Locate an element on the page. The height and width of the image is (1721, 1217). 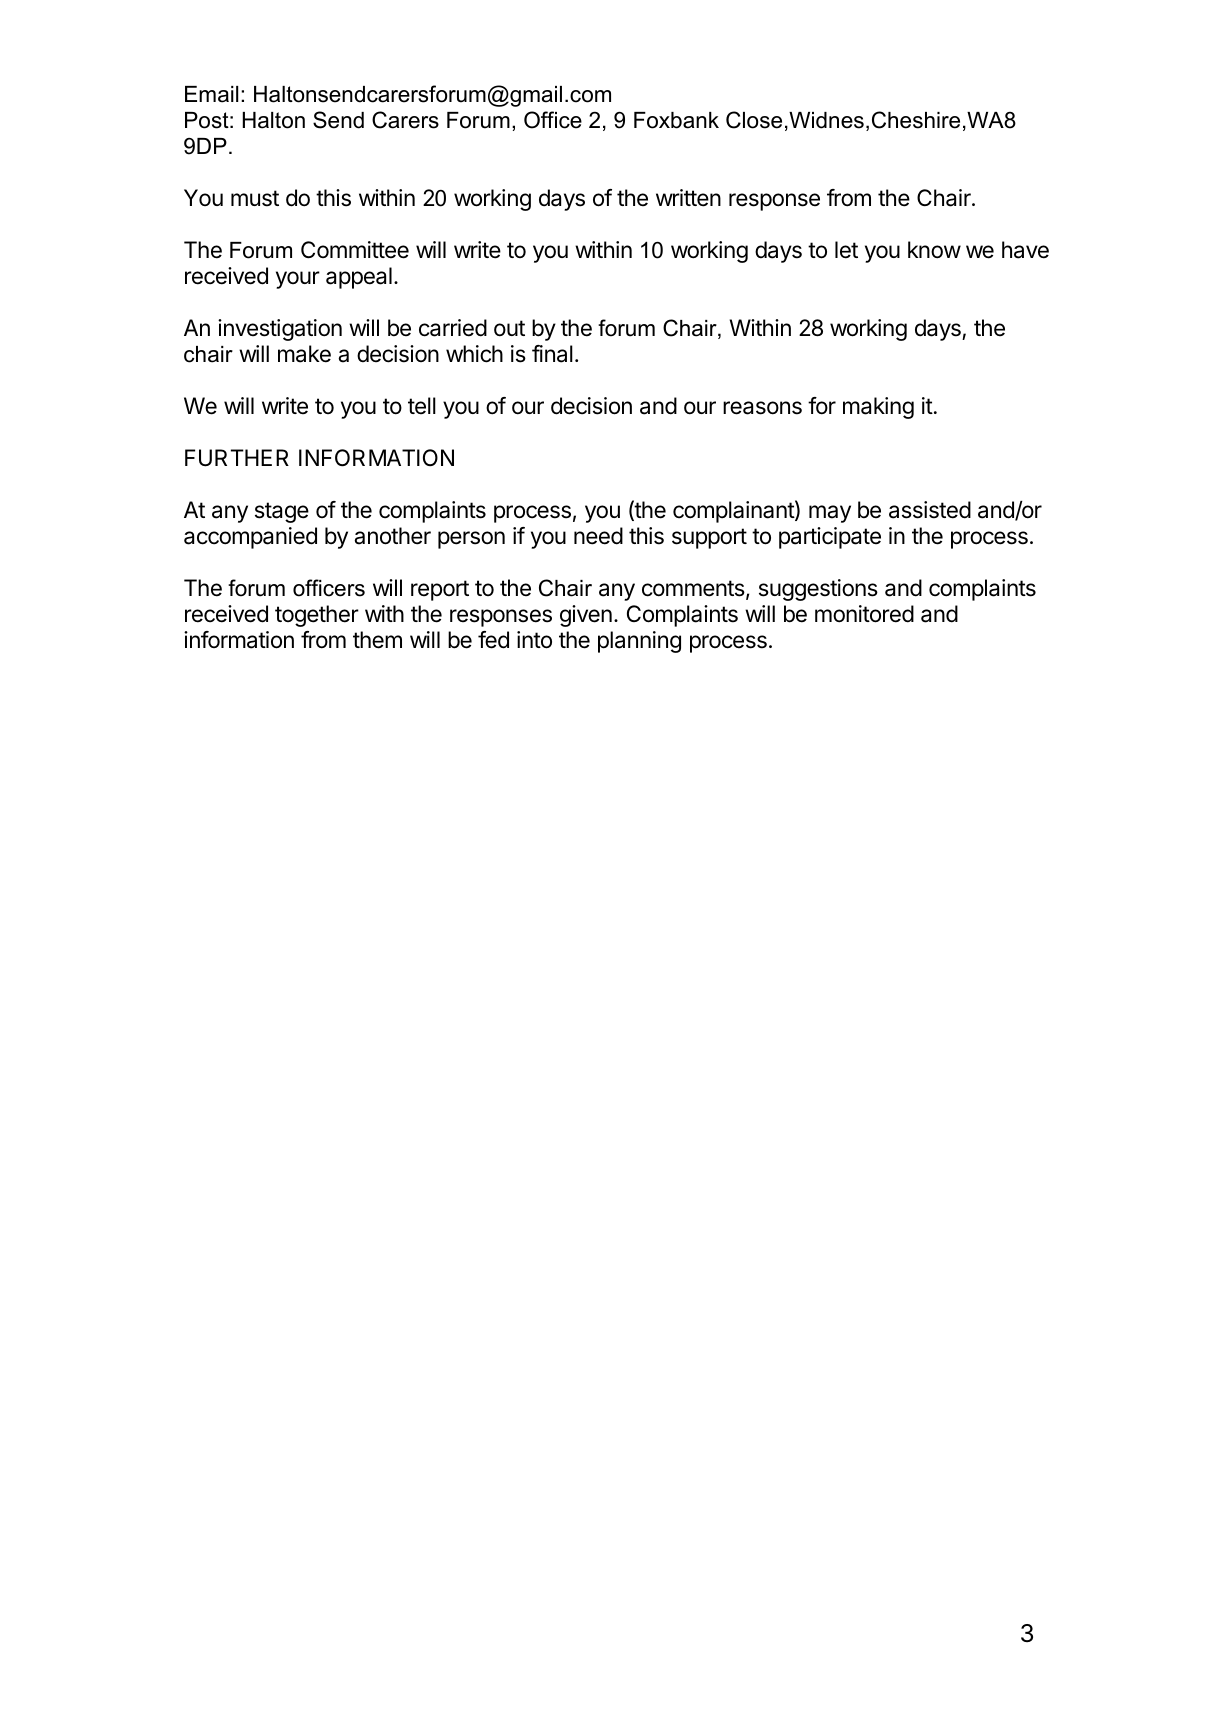
reasons is located at coordinates (762, 408).
